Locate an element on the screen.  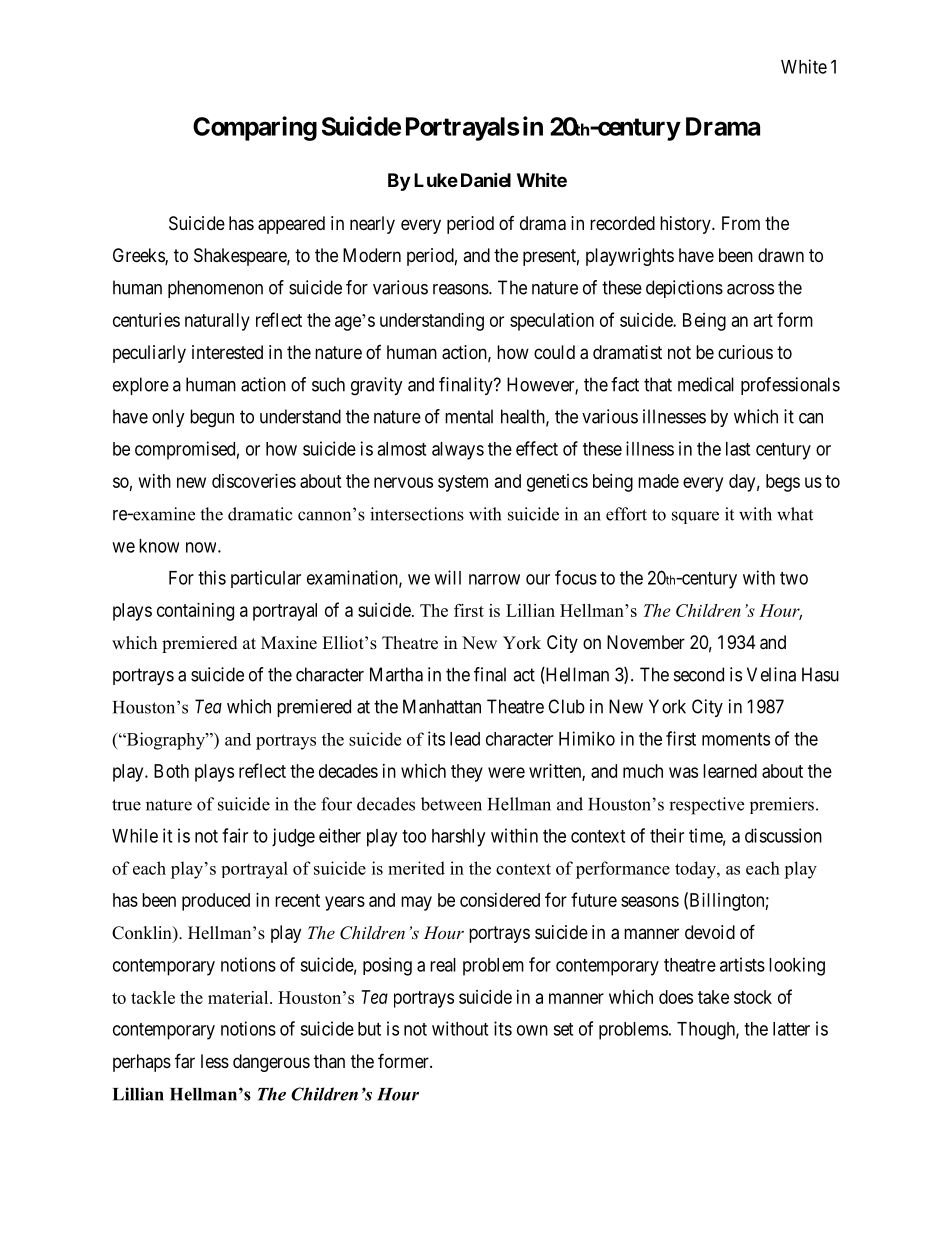
From is located at coordinates (741, 223).
